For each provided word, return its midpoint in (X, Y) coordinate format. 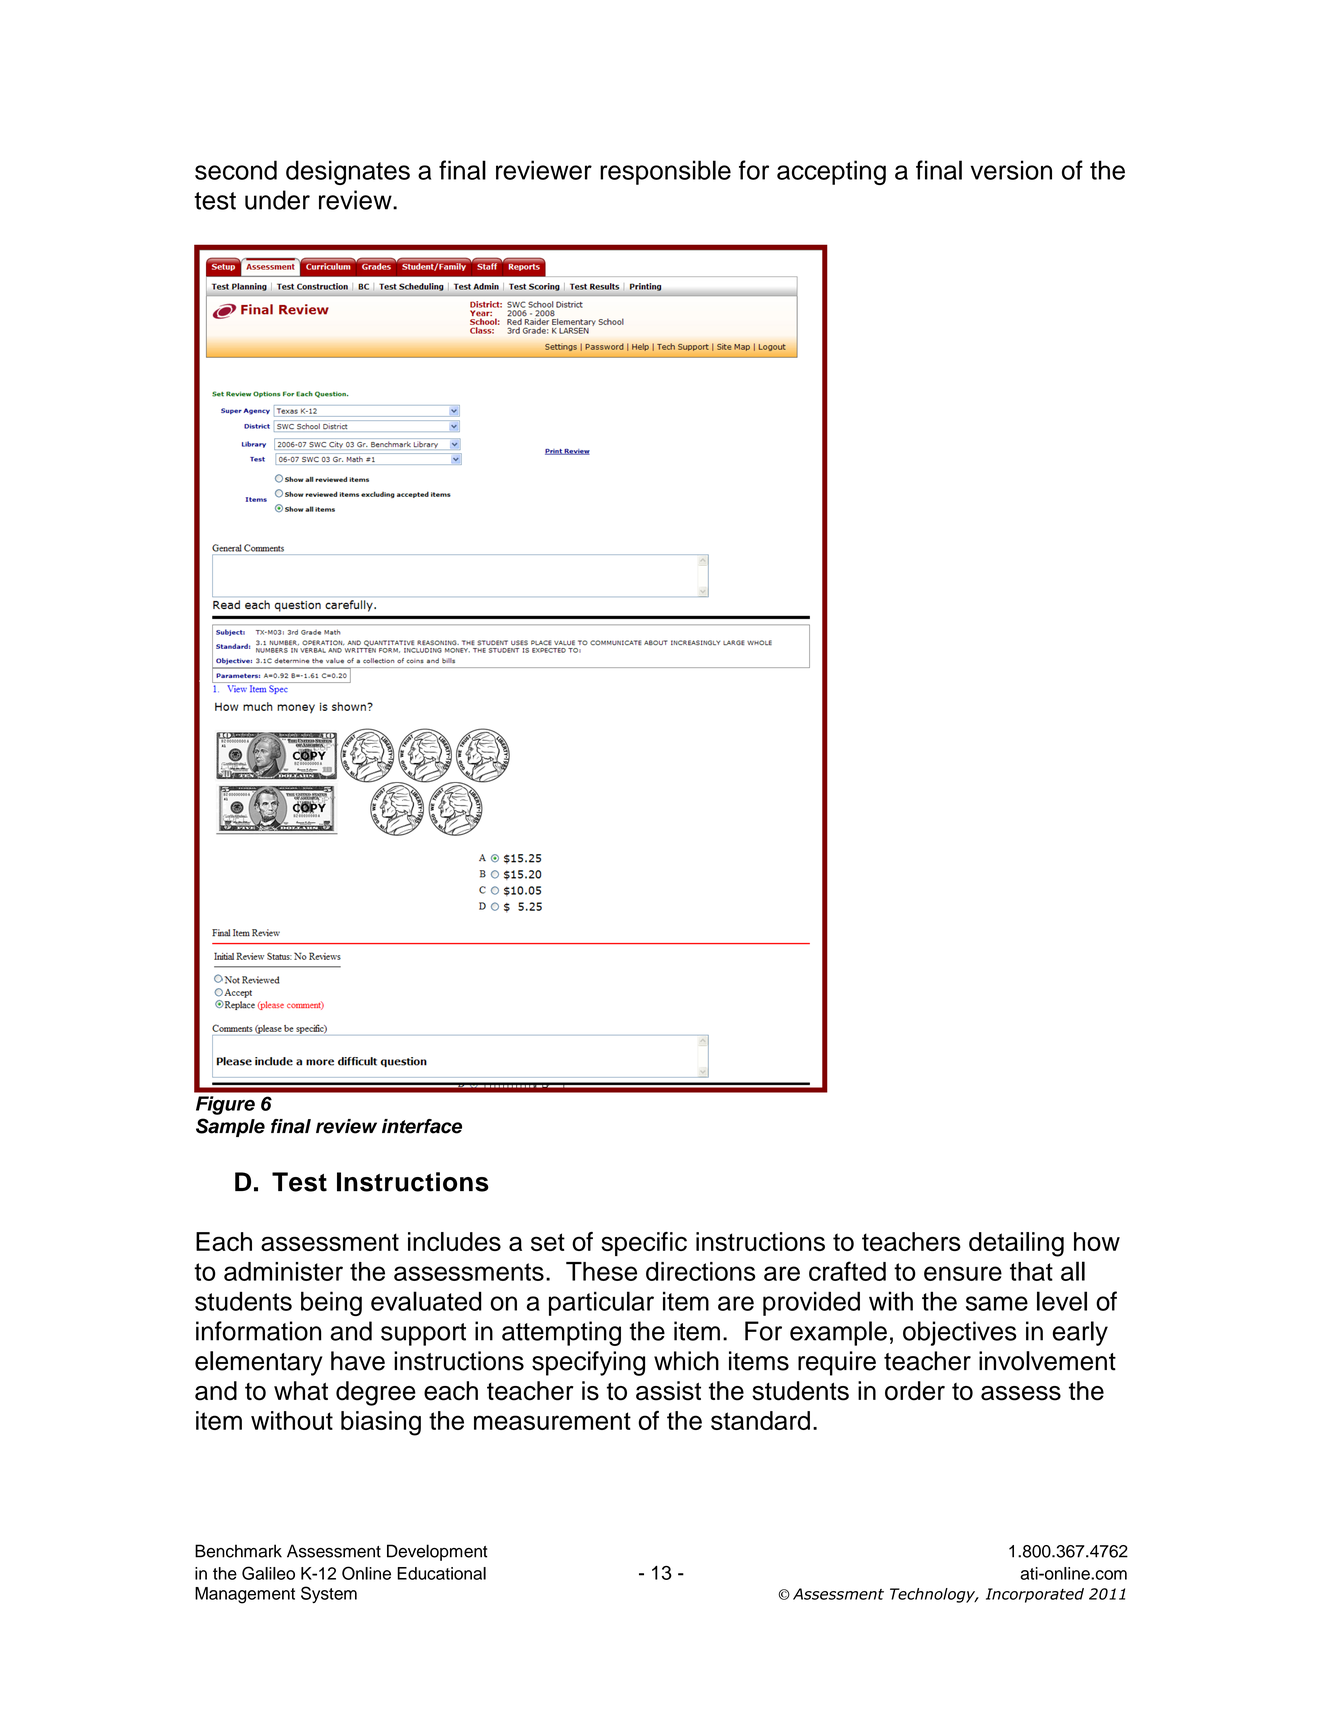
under (277, 200)
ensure (963, 1273)
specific (644, 1244)
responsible (665, 172)
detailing (1016, 1244)
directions (701, 1271)
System (329, 1594)
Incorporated (1035, 1595)
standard (760, 1420)
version (1011, 170)
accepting (831, 172)
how (1097, 1241)
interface (422, 1126)
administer (283, 1271)
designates (348, 172)
